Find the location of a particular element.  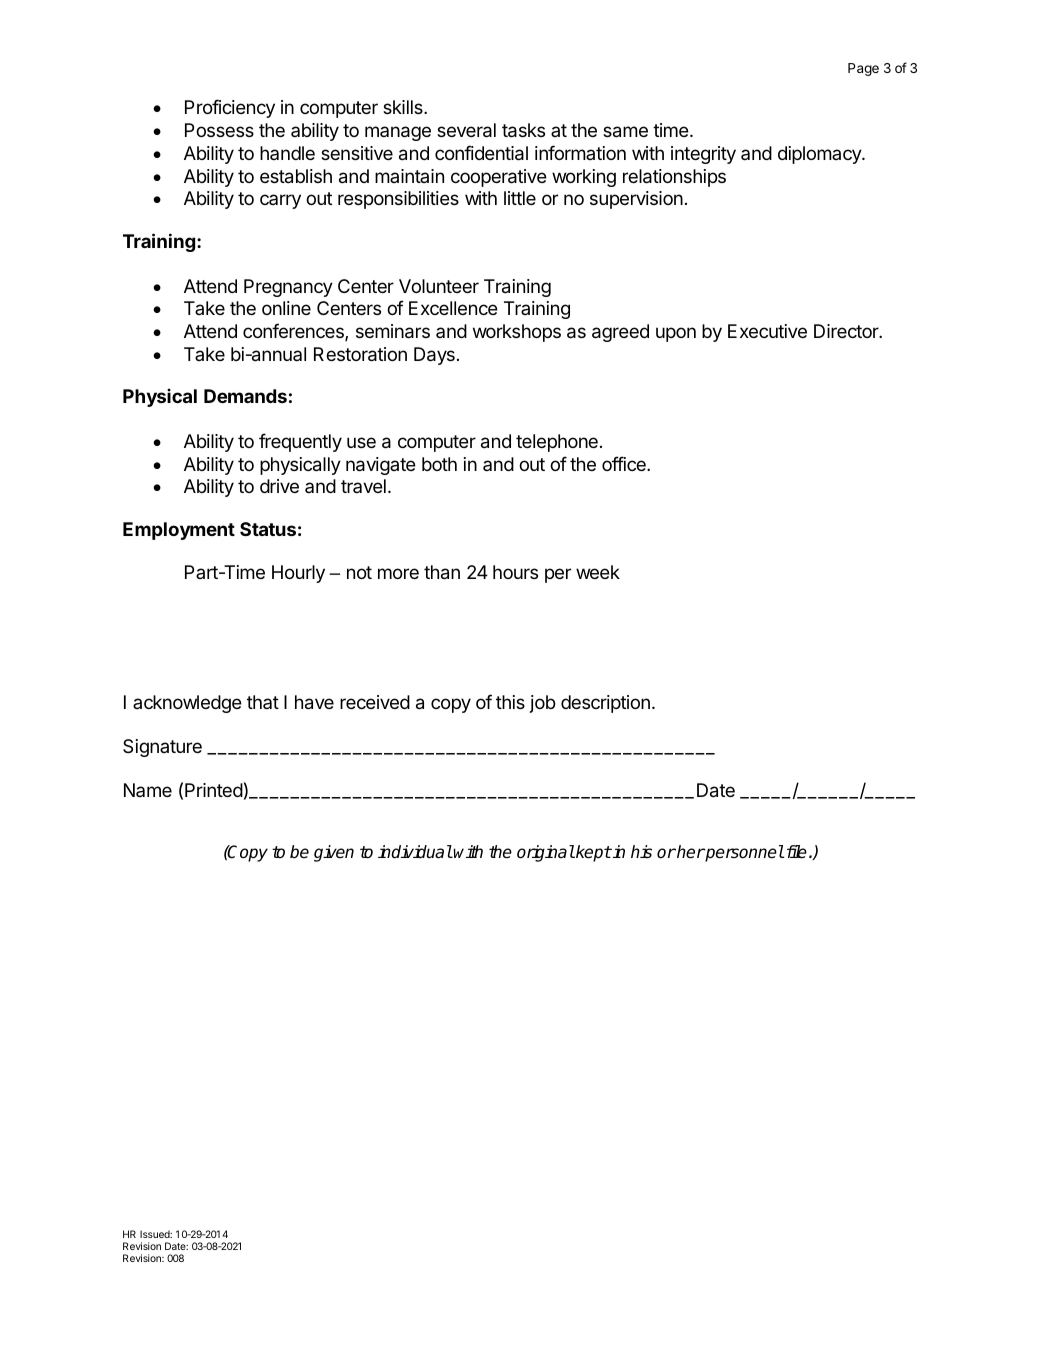

week is located at coordinates (598, 572).
